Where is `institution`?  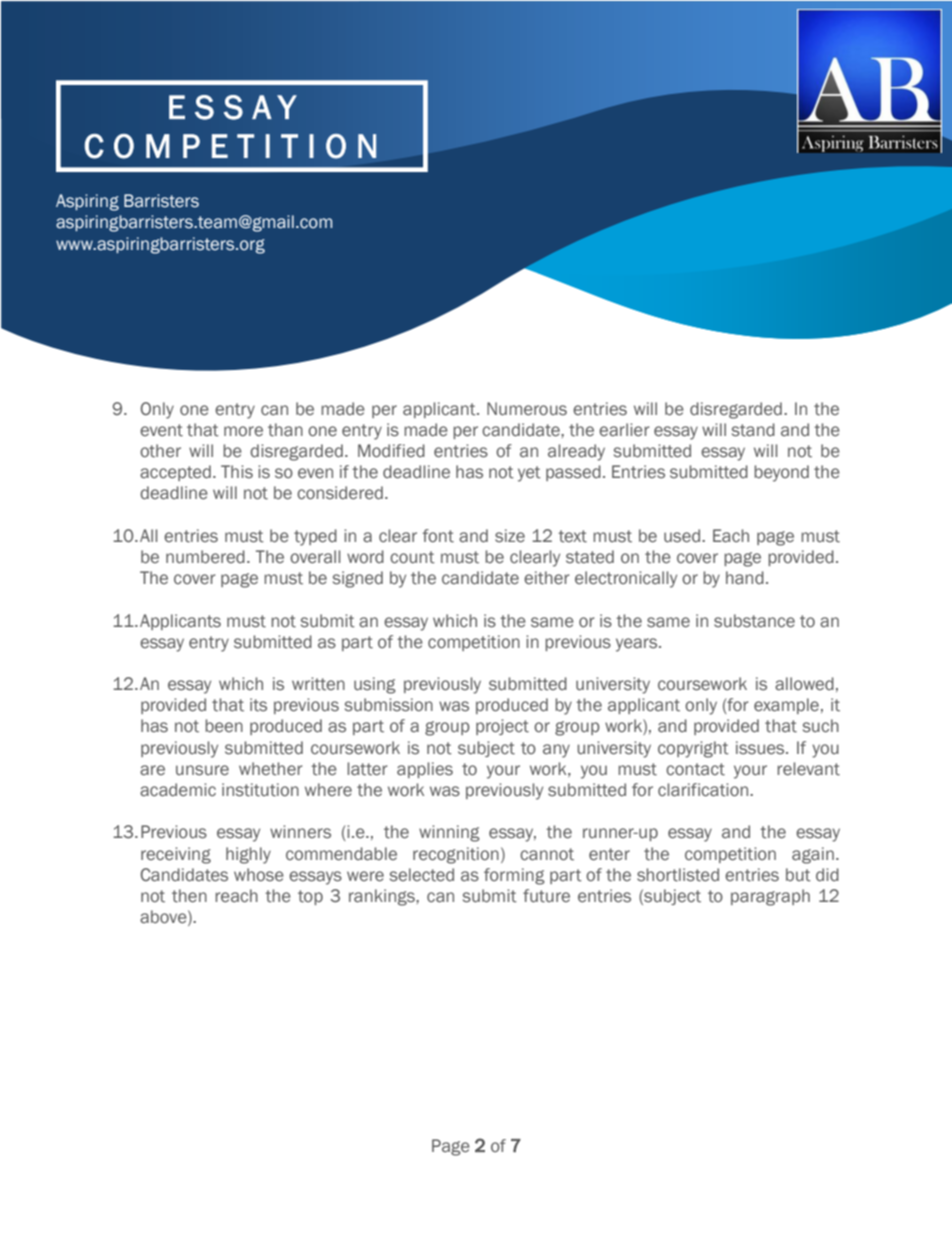 institution is located at coordinates (260, 790).
